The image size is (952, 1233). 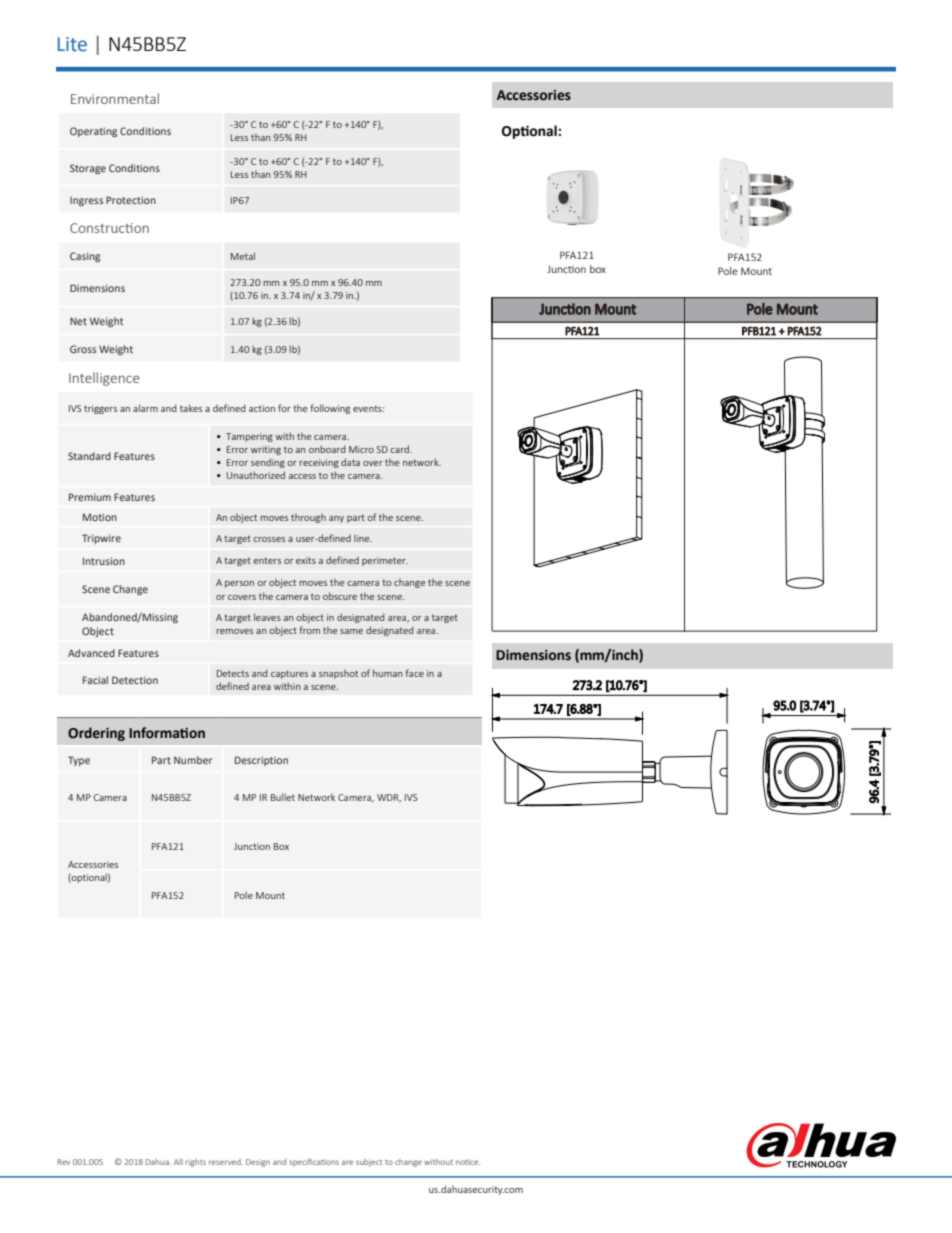 What do you see at coordinates (330, 409) in the screenshot?
I see `following` at bounding box center [330, 409].
